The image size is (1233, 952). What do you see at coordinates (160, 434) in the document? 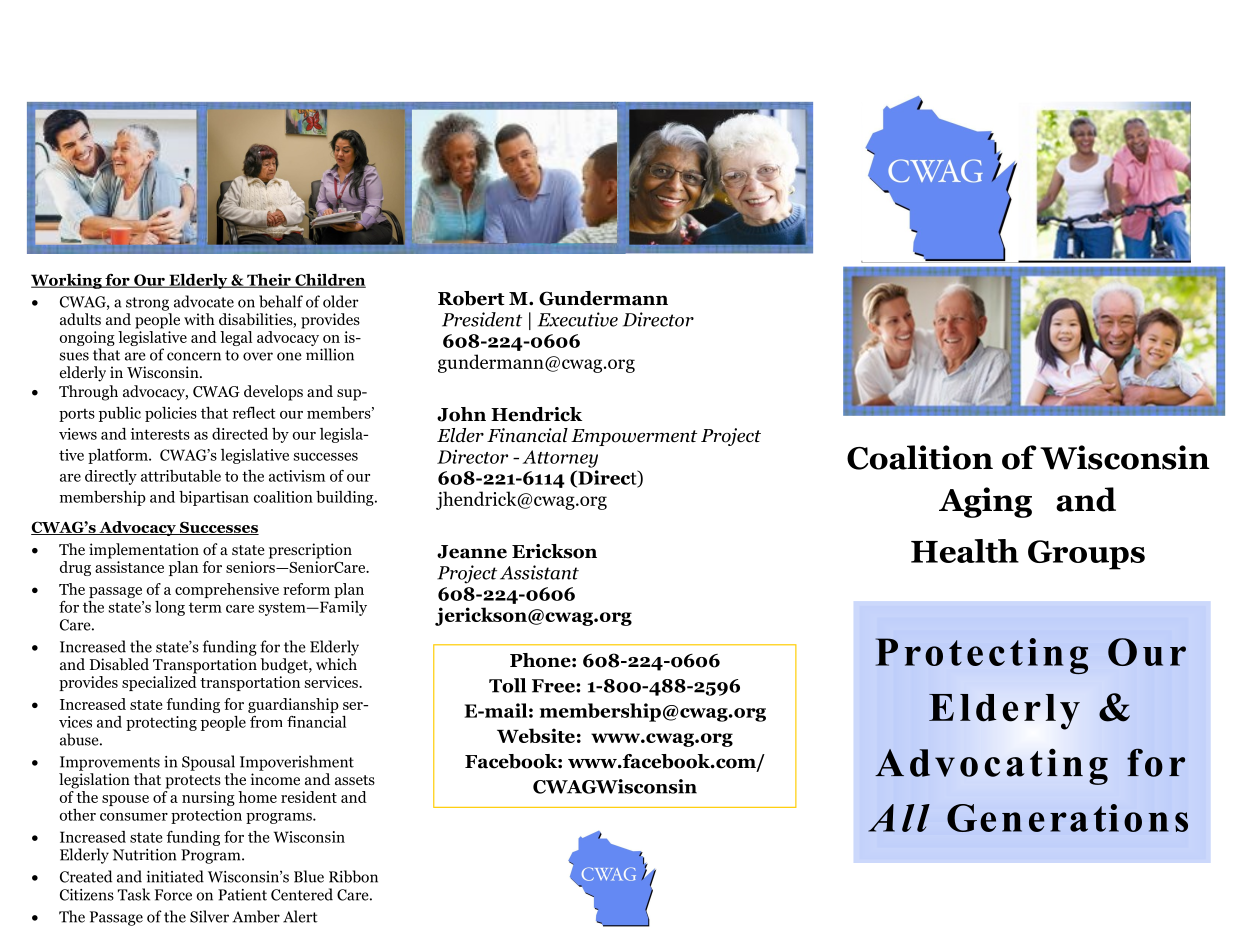
I see `interests` at bounding box center [160, 434].
